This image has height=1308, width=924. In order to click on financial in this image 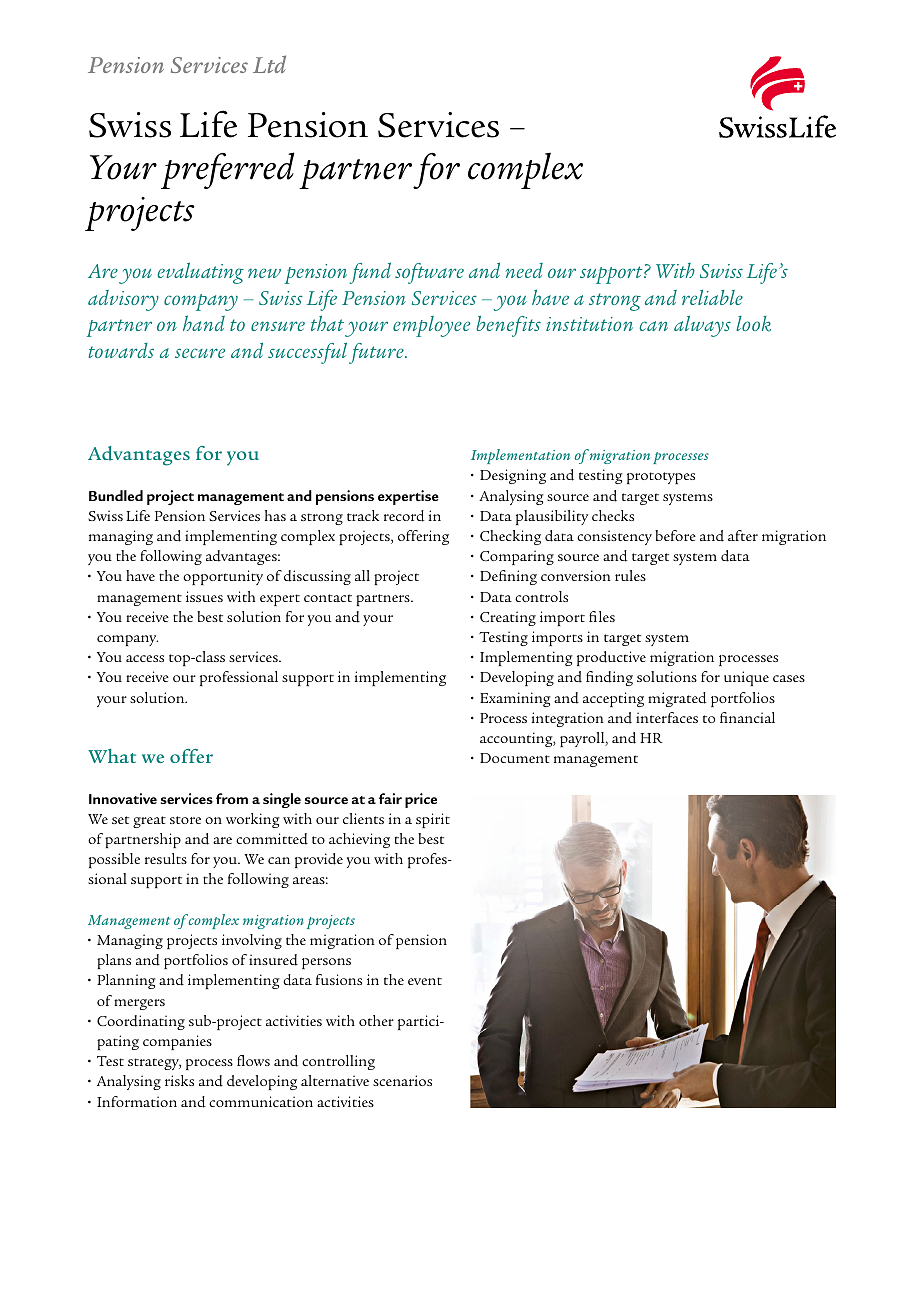, I will do `click(747, 717)`.
